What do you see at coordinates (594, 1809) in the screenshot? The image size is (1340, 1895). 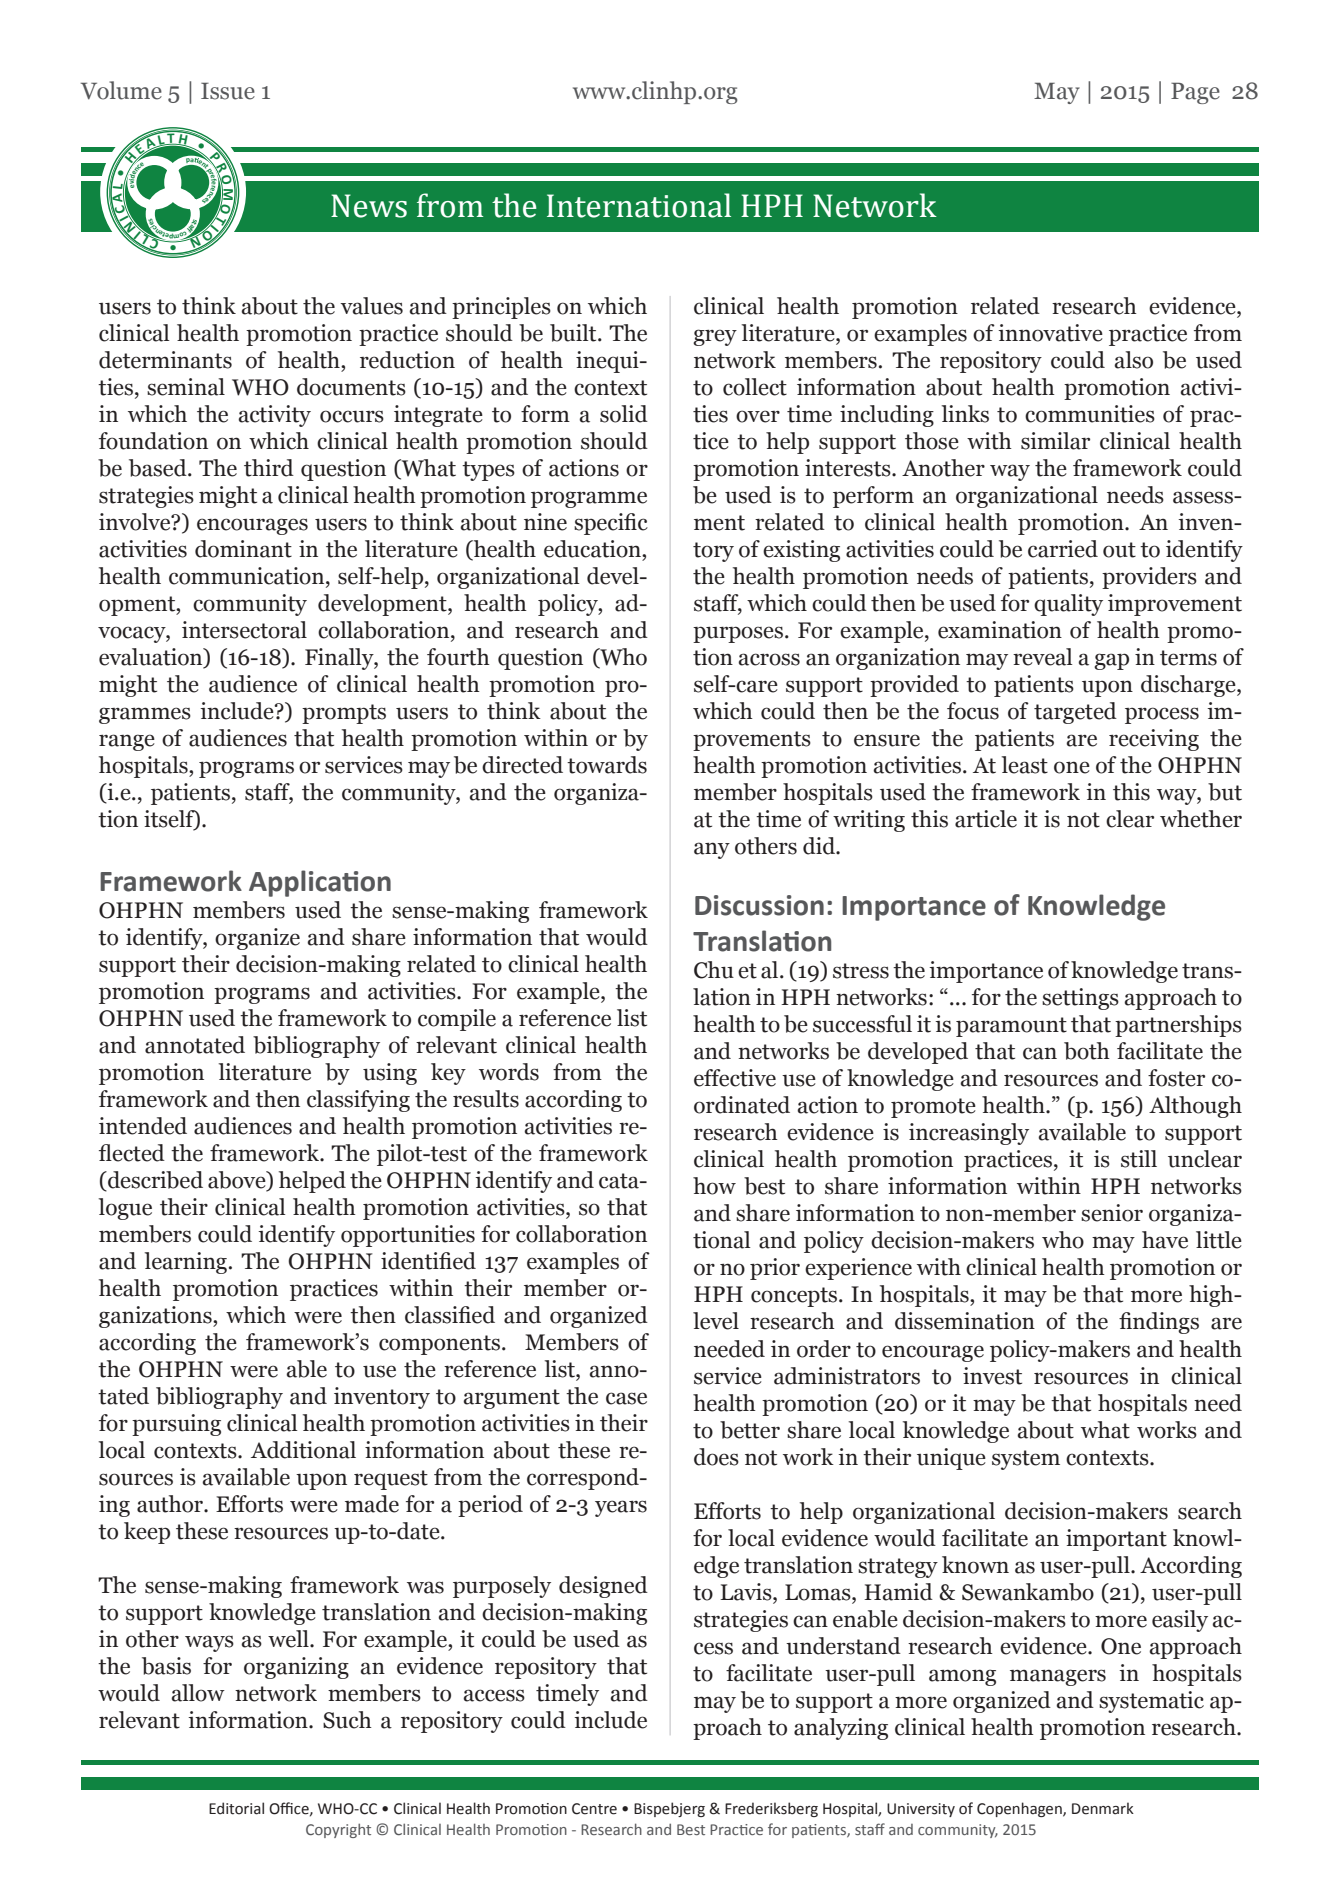 I see `Centre` at bounding box center [594, 1809].
